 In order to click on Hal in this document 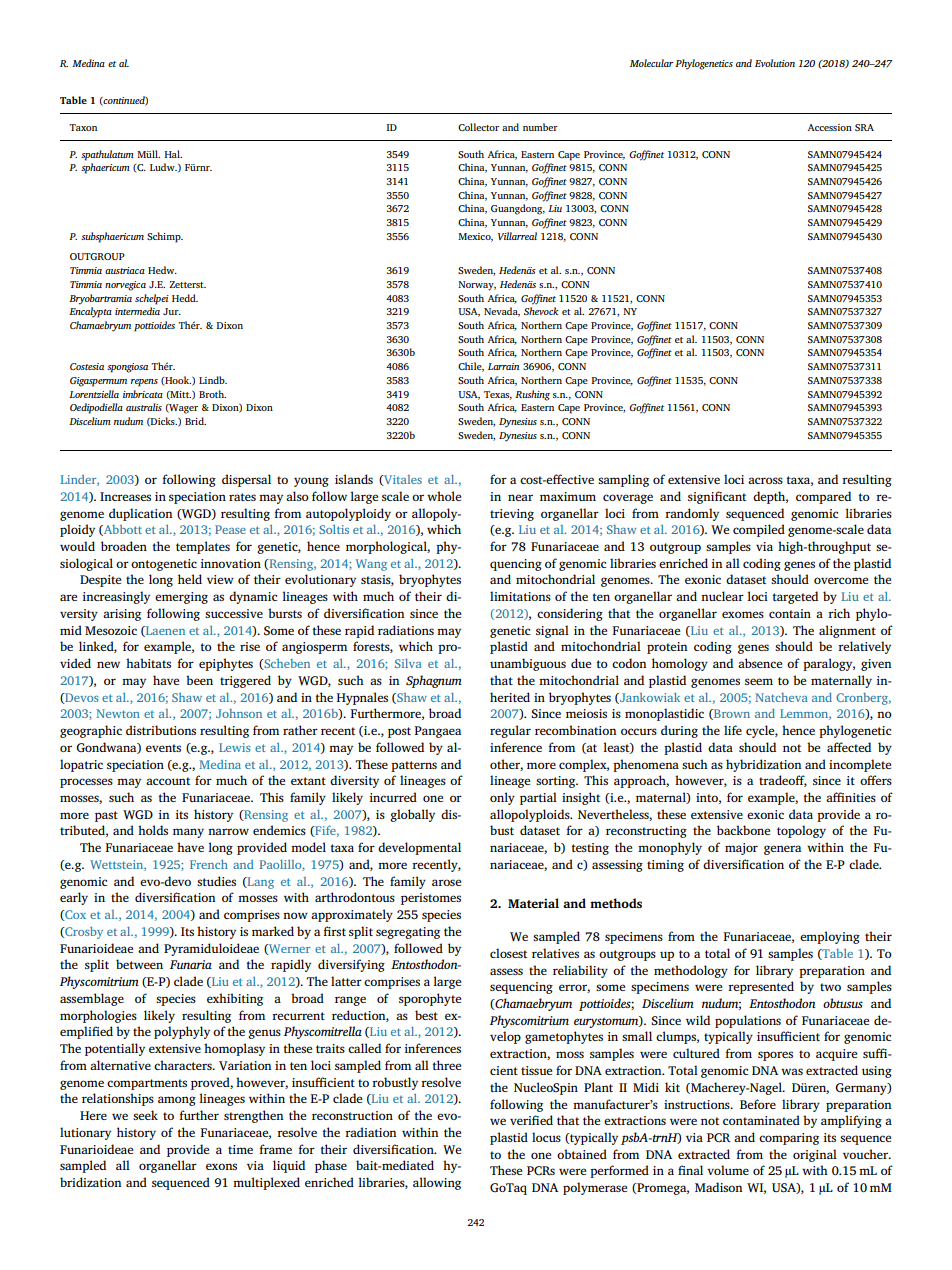, I will do `click(173, 154)`.
